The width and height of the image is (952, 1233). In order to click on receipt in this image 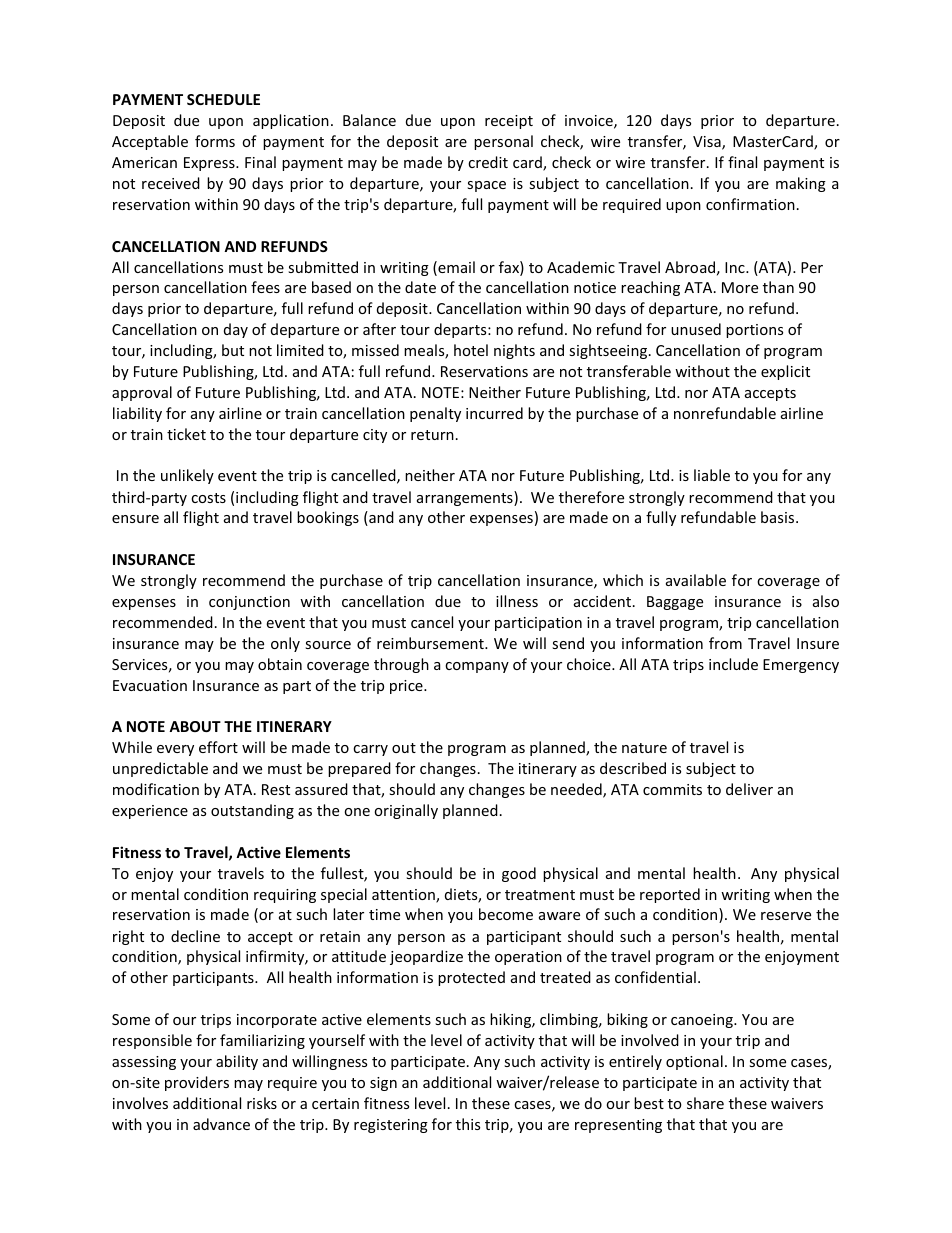, I will do `click(509, 122)`.
